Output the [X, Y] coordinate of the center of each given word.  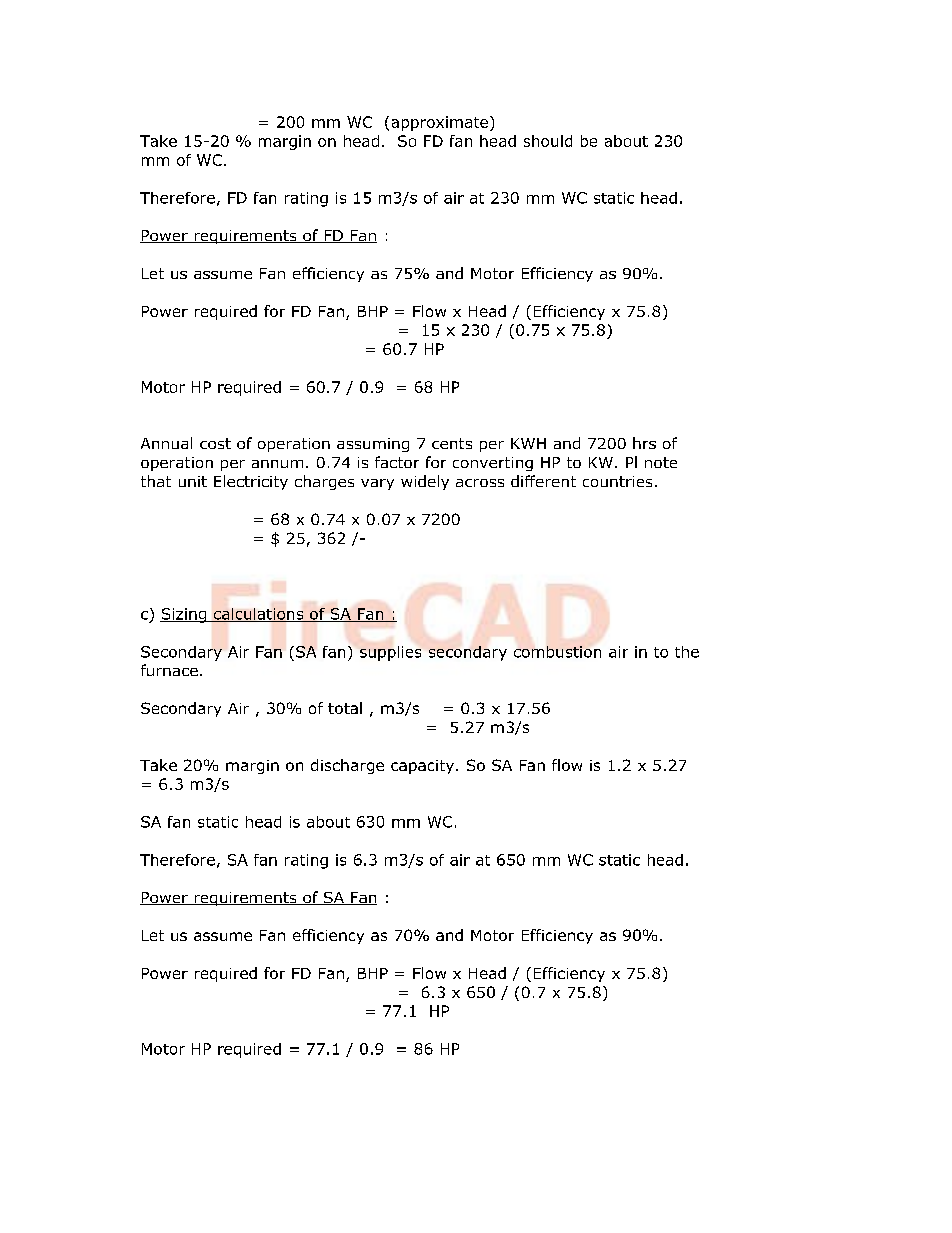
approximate [440, 123]
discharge [347, 766]
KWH [528, 443]
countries [617, 481]
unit [193, 481]
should [548, 141]
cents [452, 443]
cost [215, 443]
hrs [644, 443]
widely [425, 482]
